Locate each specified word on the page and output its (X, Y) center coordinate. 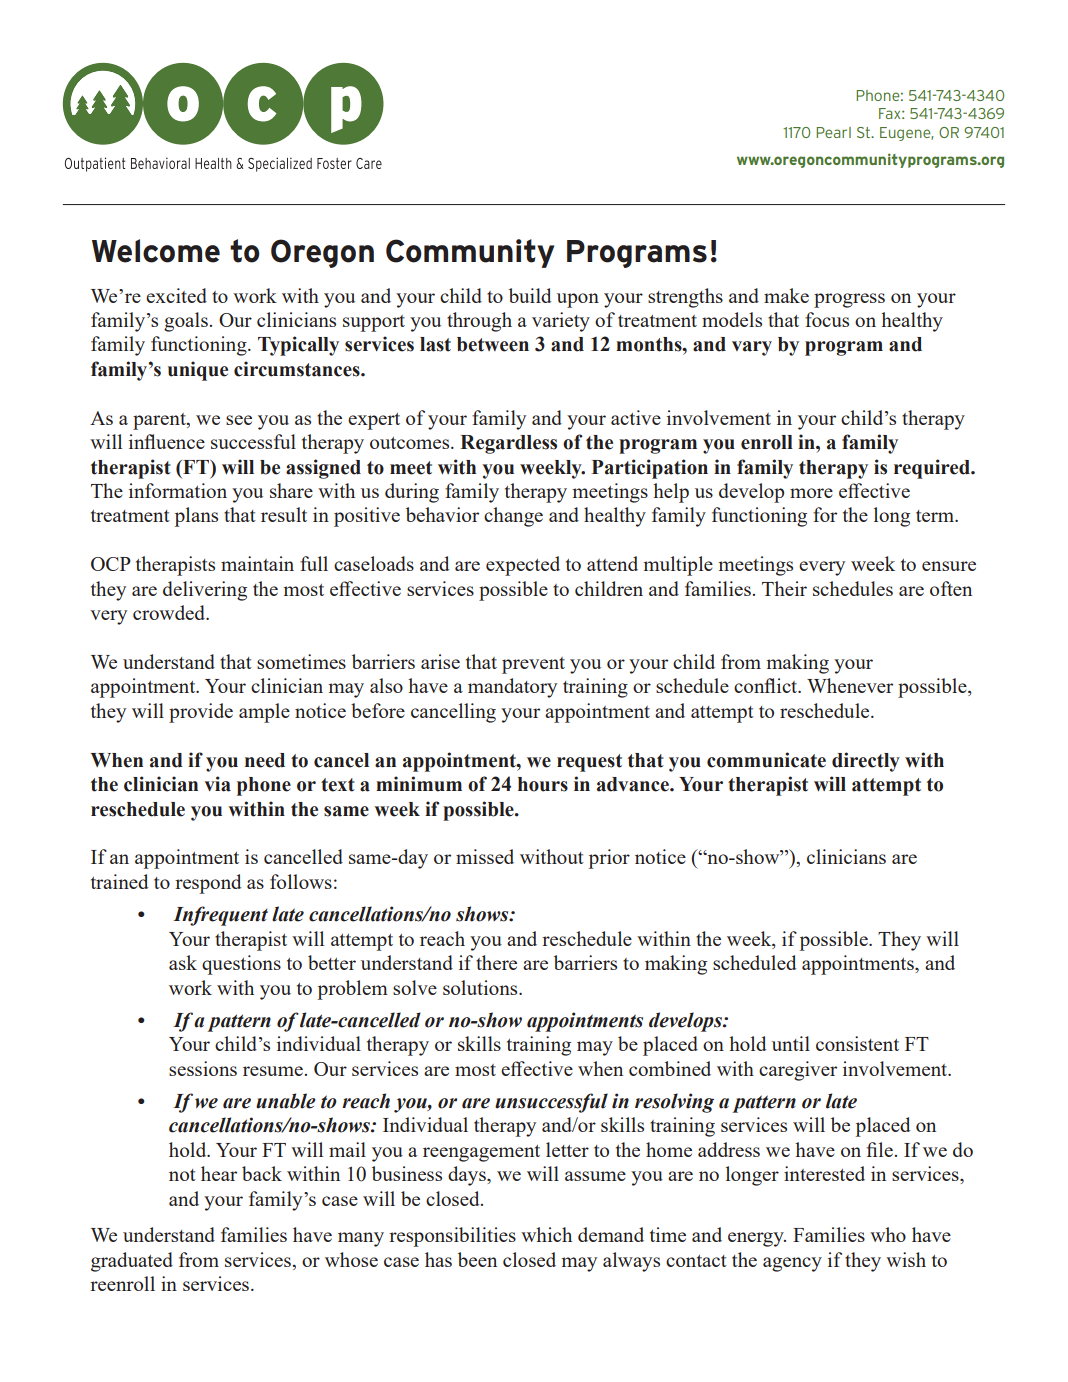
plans (196, 517)
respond (208, 884)
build (530, 295)
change (513, 517)
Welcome (156, 251)
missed (485, 856)
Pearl (833, 132)
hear (219, 1173)
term (936, 516)
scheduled (754, 962)
